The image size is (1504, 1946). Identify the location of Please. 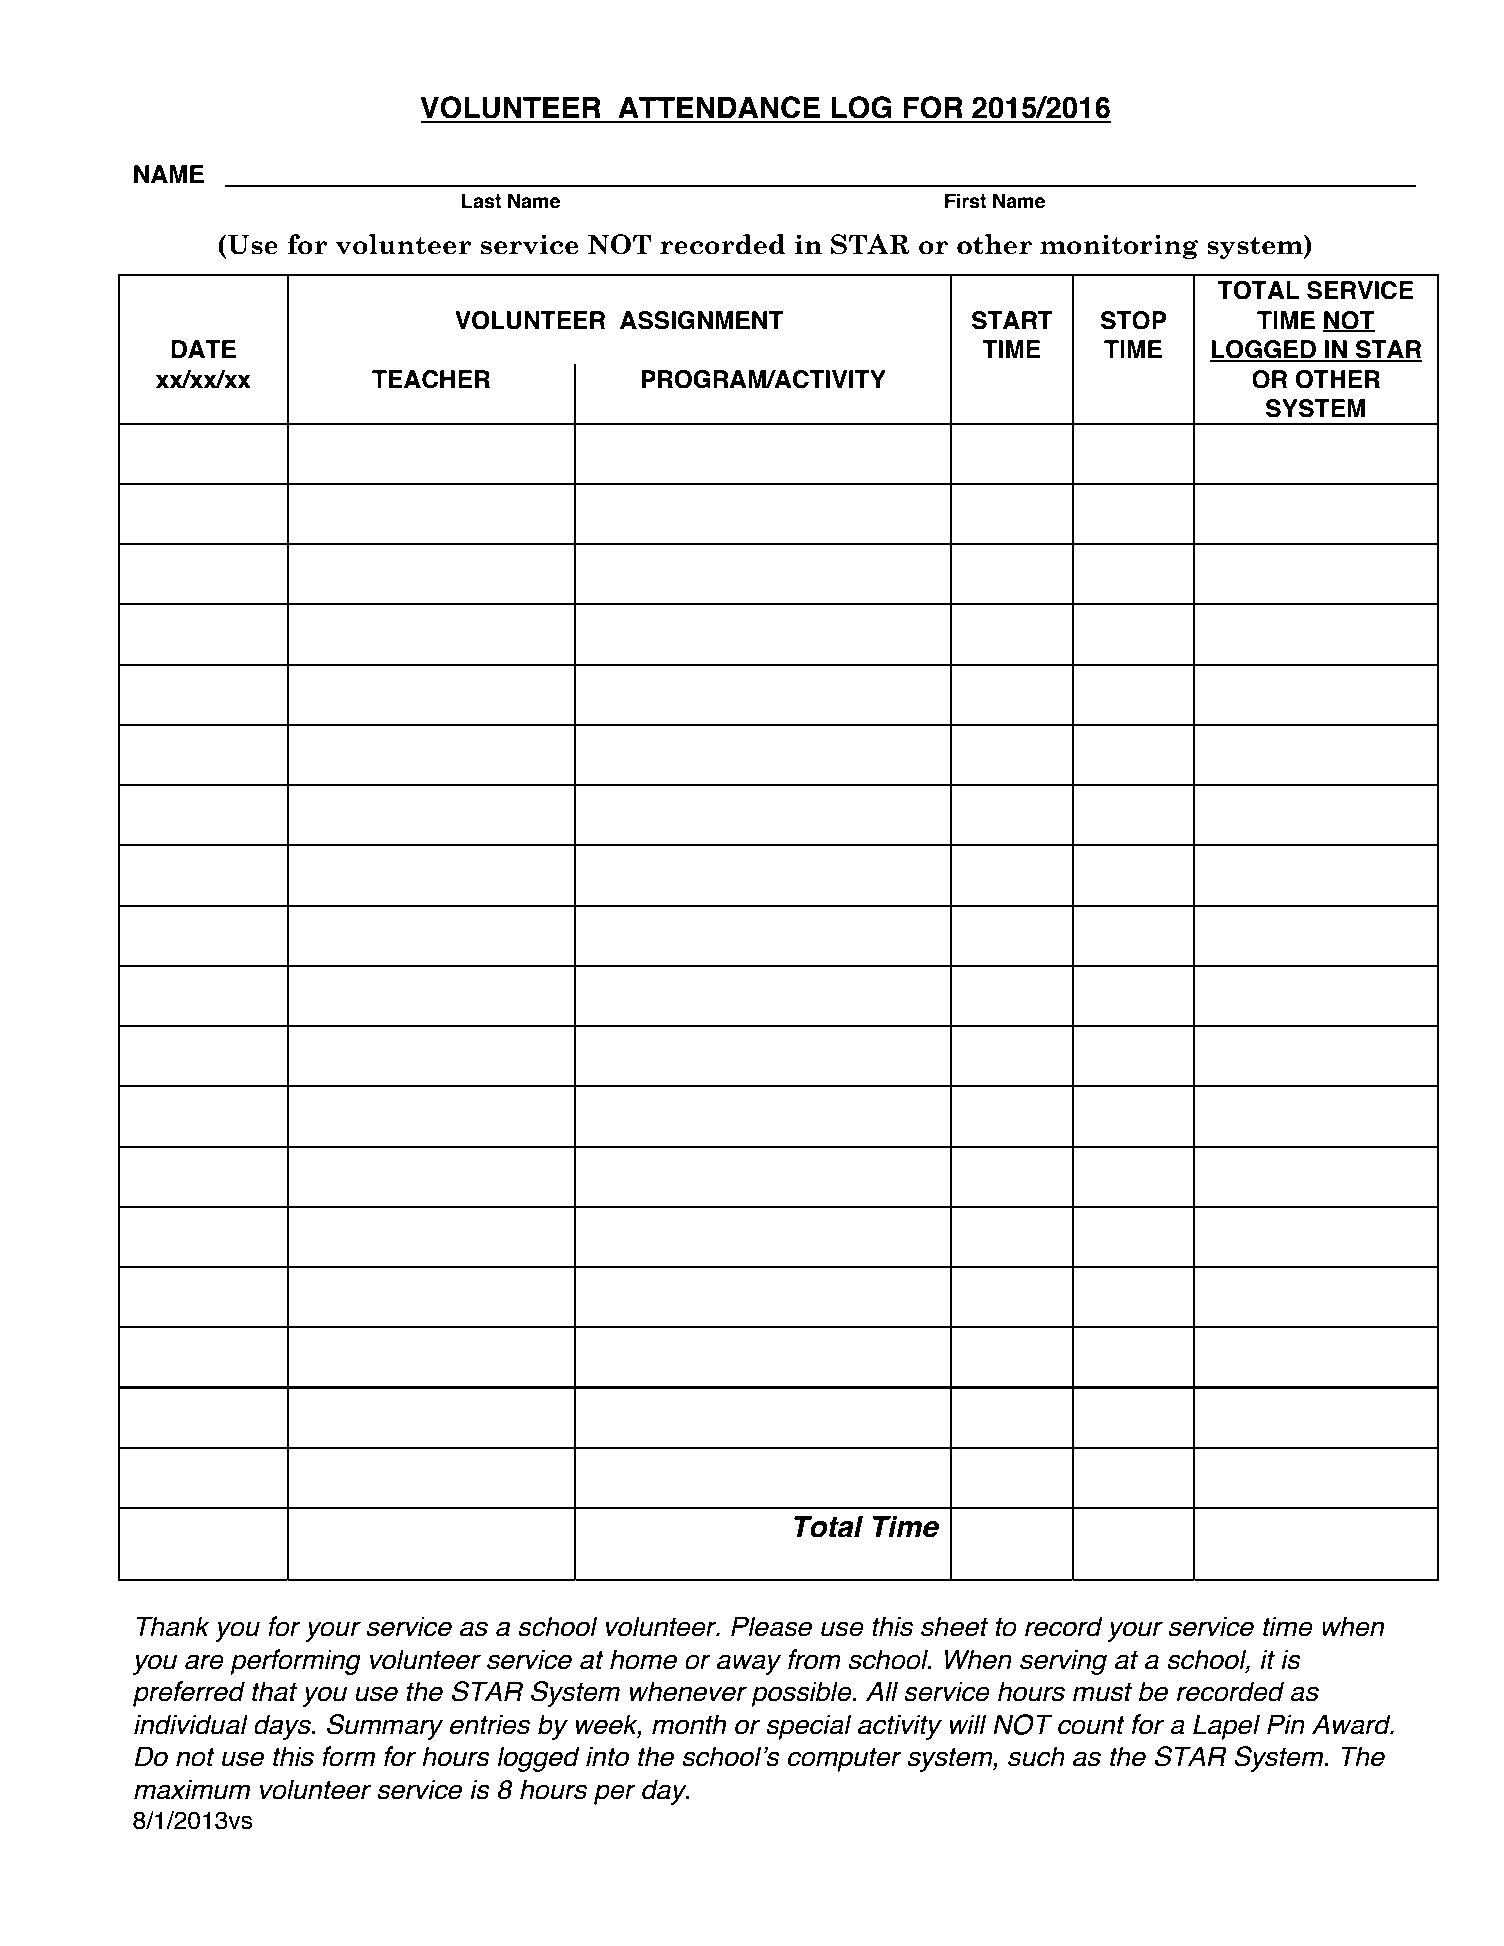
(771, 1626).
